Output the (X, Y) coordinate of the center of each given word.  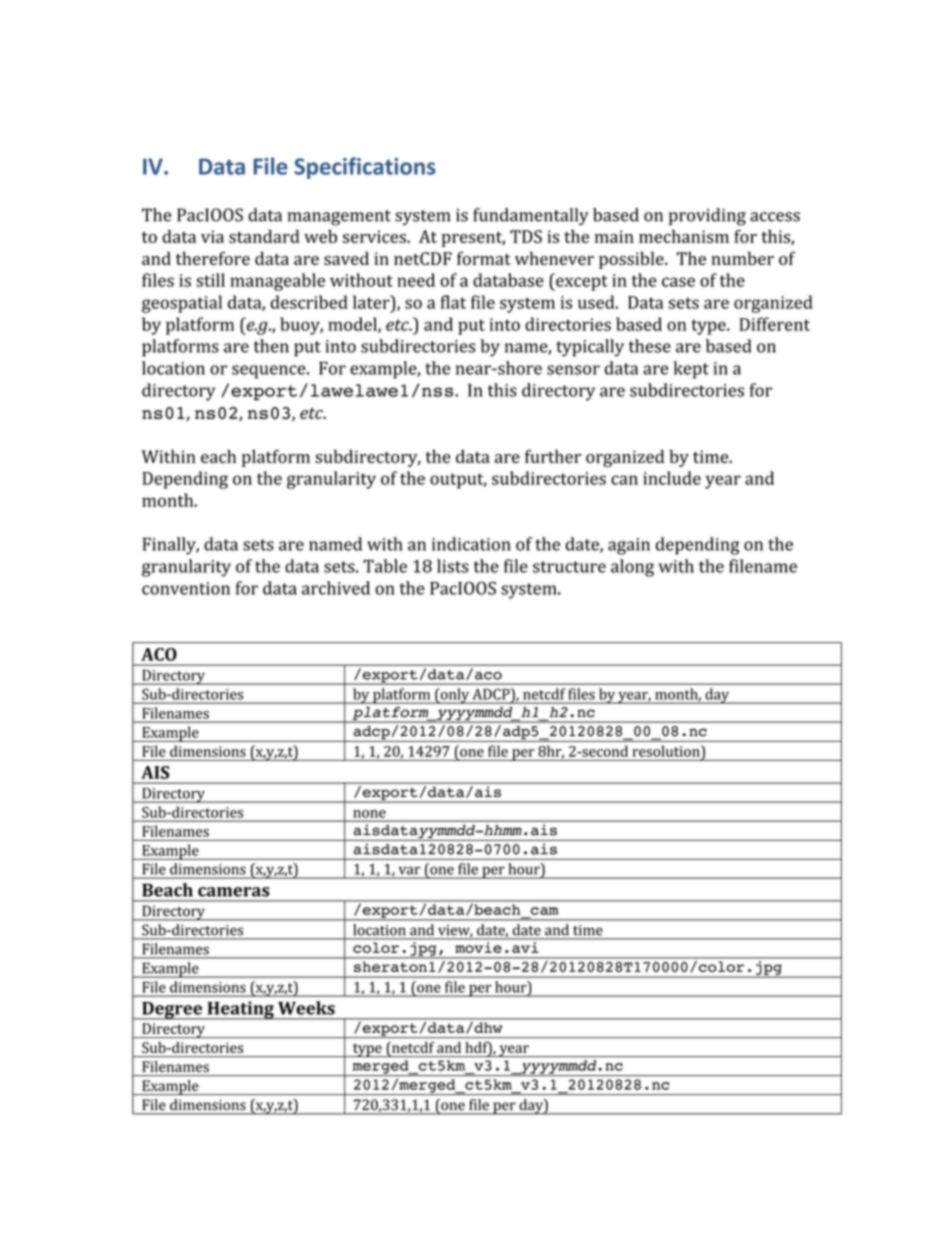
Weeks (306, 1008)
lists (453, 566)
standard (264, 236)
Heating (240, 1010)
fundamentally (531, 217)
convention (186, 588)
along (632, 568)
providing (707, 217)
